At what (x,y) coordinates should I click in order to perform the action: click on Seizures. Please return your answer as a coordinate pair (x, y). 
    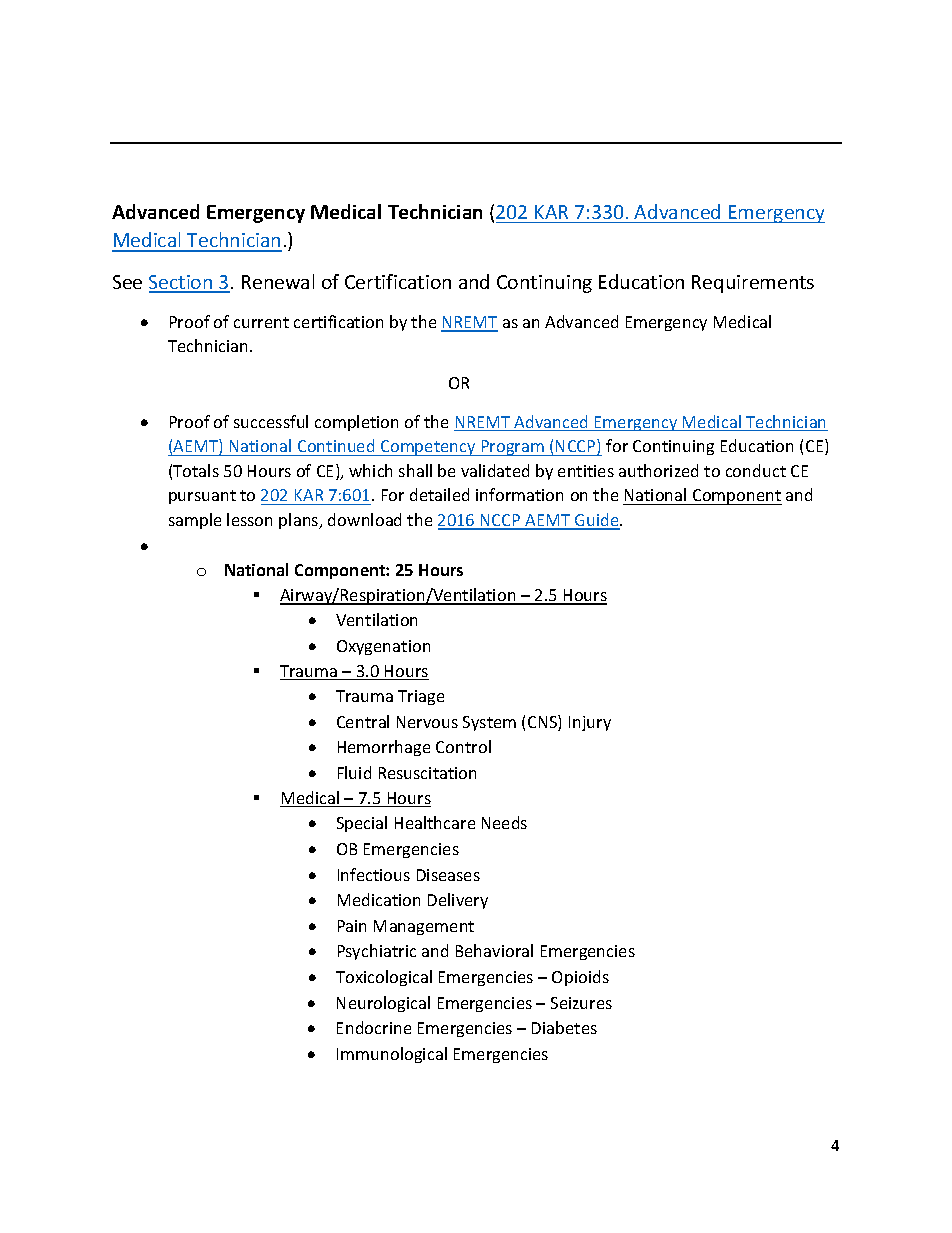
    Looking at the image, I should click on (581, 1003).
